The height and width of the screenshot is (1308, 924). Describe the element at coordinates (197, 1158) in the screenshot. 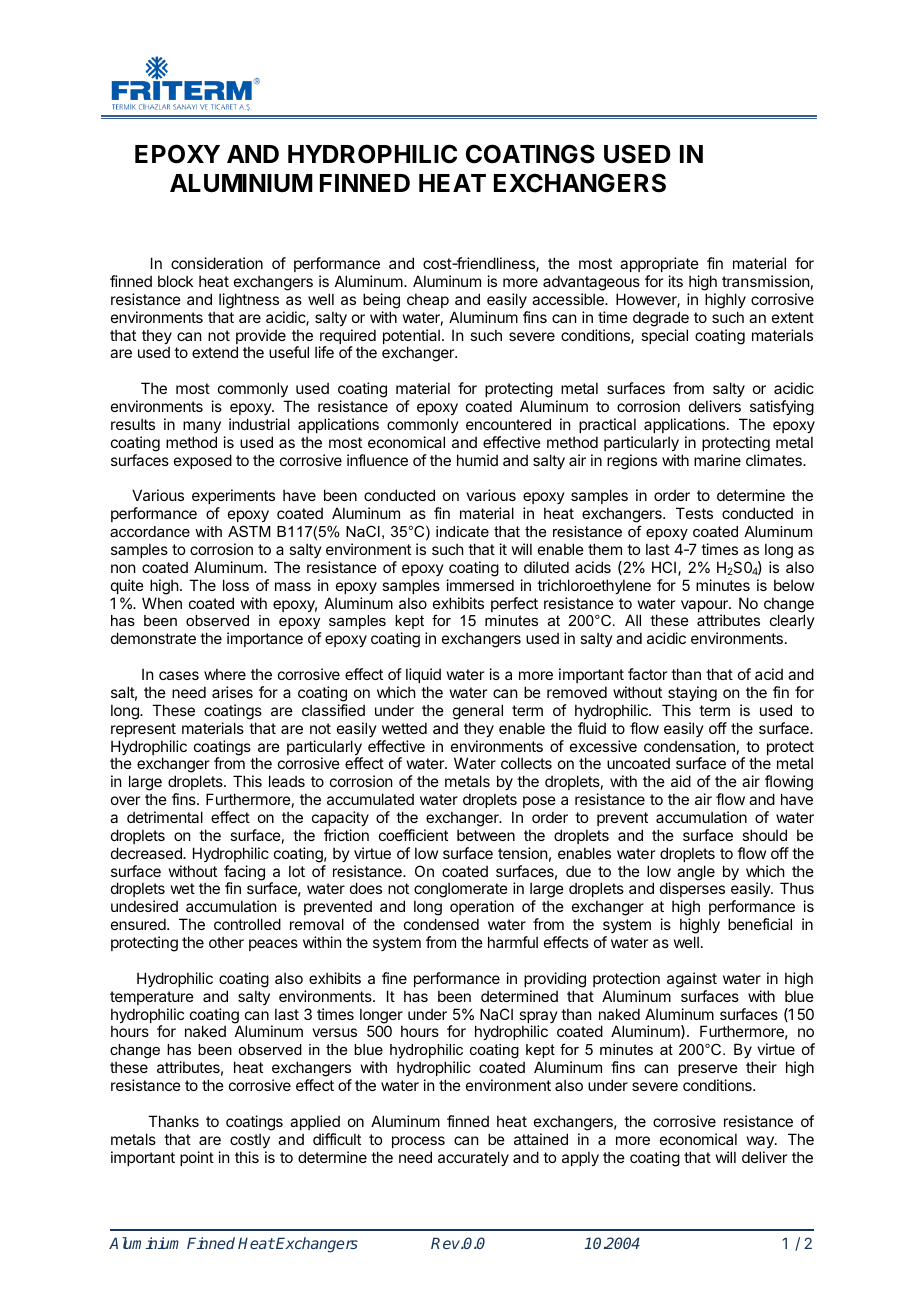

I see `point` at that location.
